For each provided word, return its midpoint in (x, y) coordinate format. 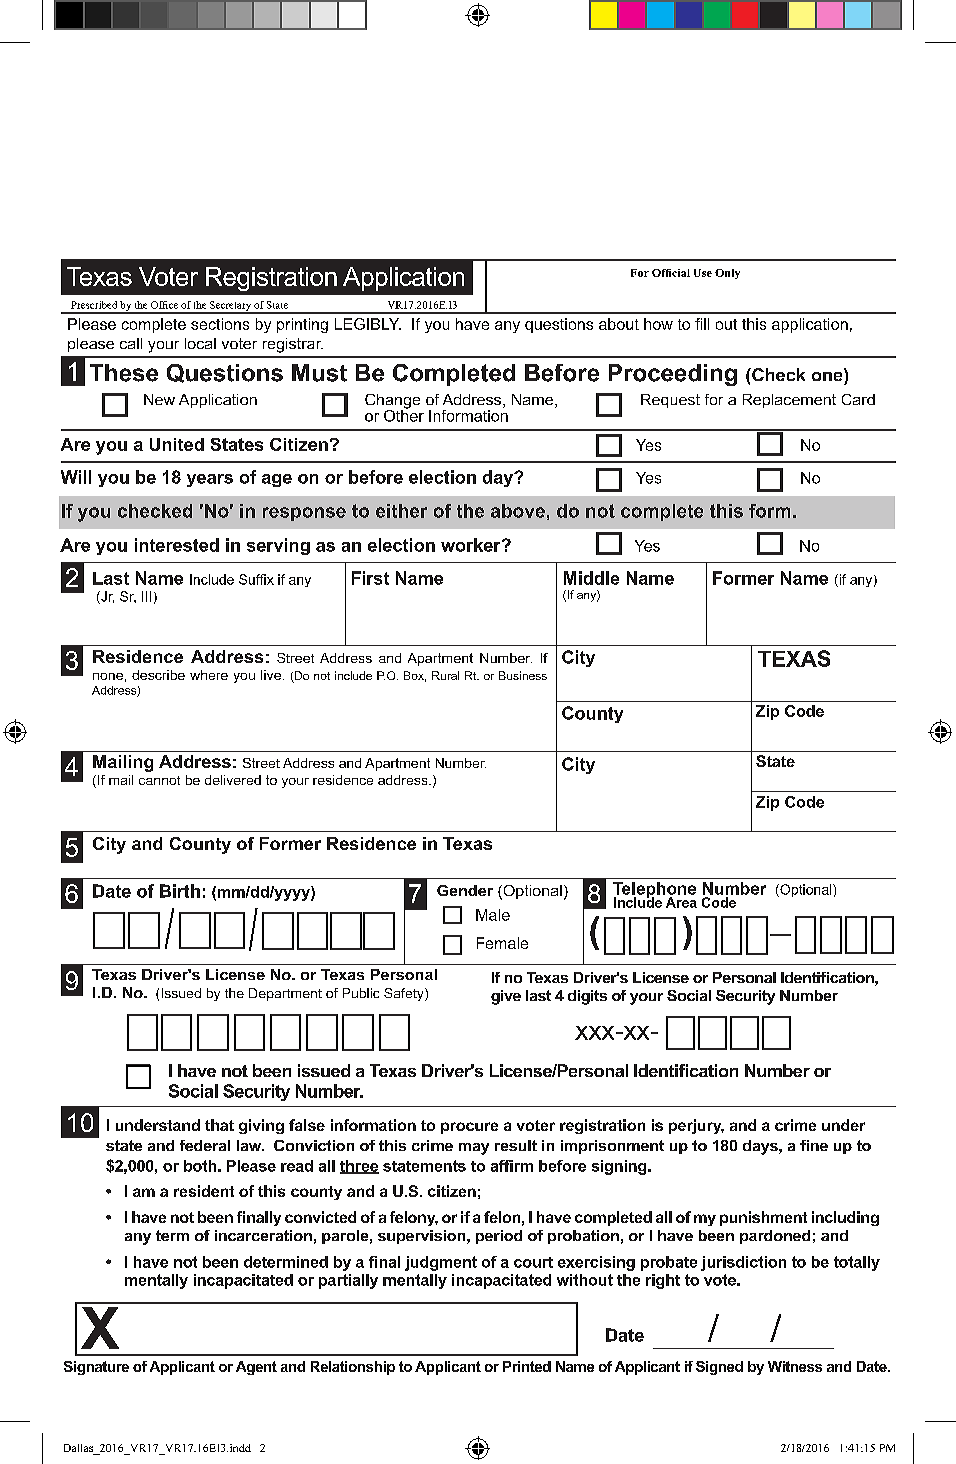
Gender (465, 890)
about (619, 324)
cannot (159, 780)
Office (164, 305)
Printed (527, 1366)
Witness (795, 1366)
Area (681, 902)
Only (727, 274)
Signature (96, 1368)
